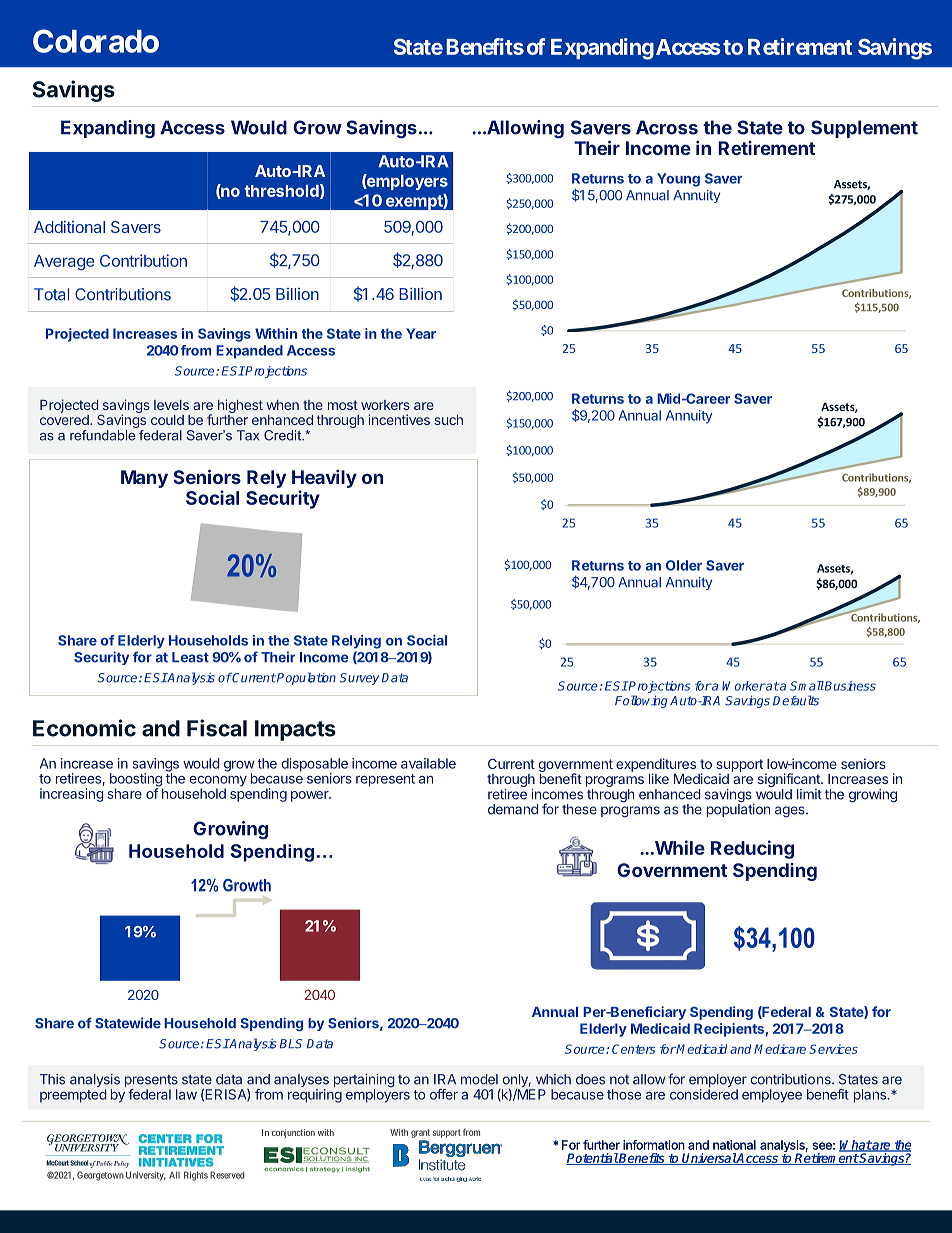 This image has width=952, height=1233. Describe the element at coordinates (151, 1082) in the image. I see `presents` at that location.
